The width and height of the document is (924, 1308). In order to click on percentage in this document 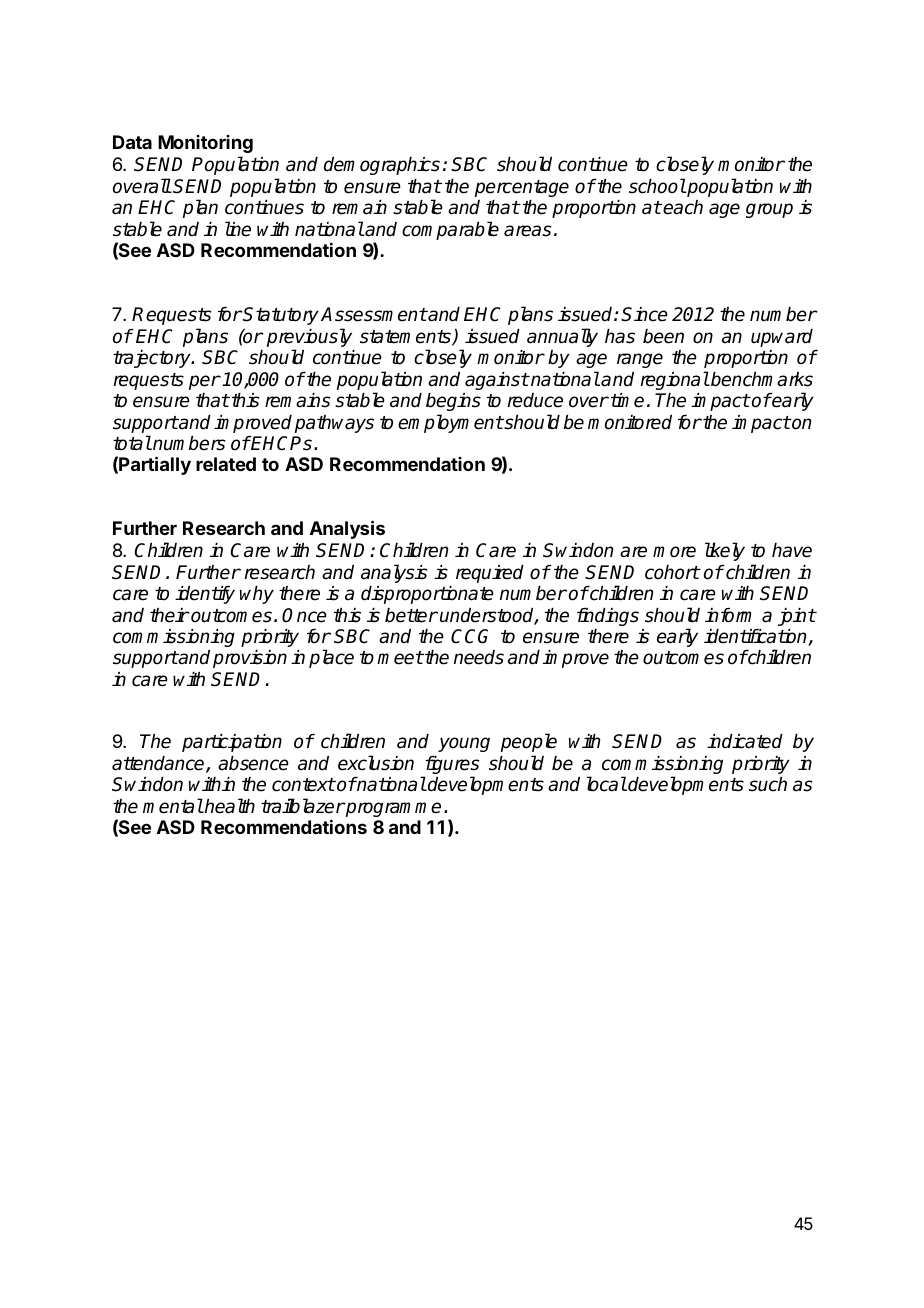, I will do `click(522, 188)`.
